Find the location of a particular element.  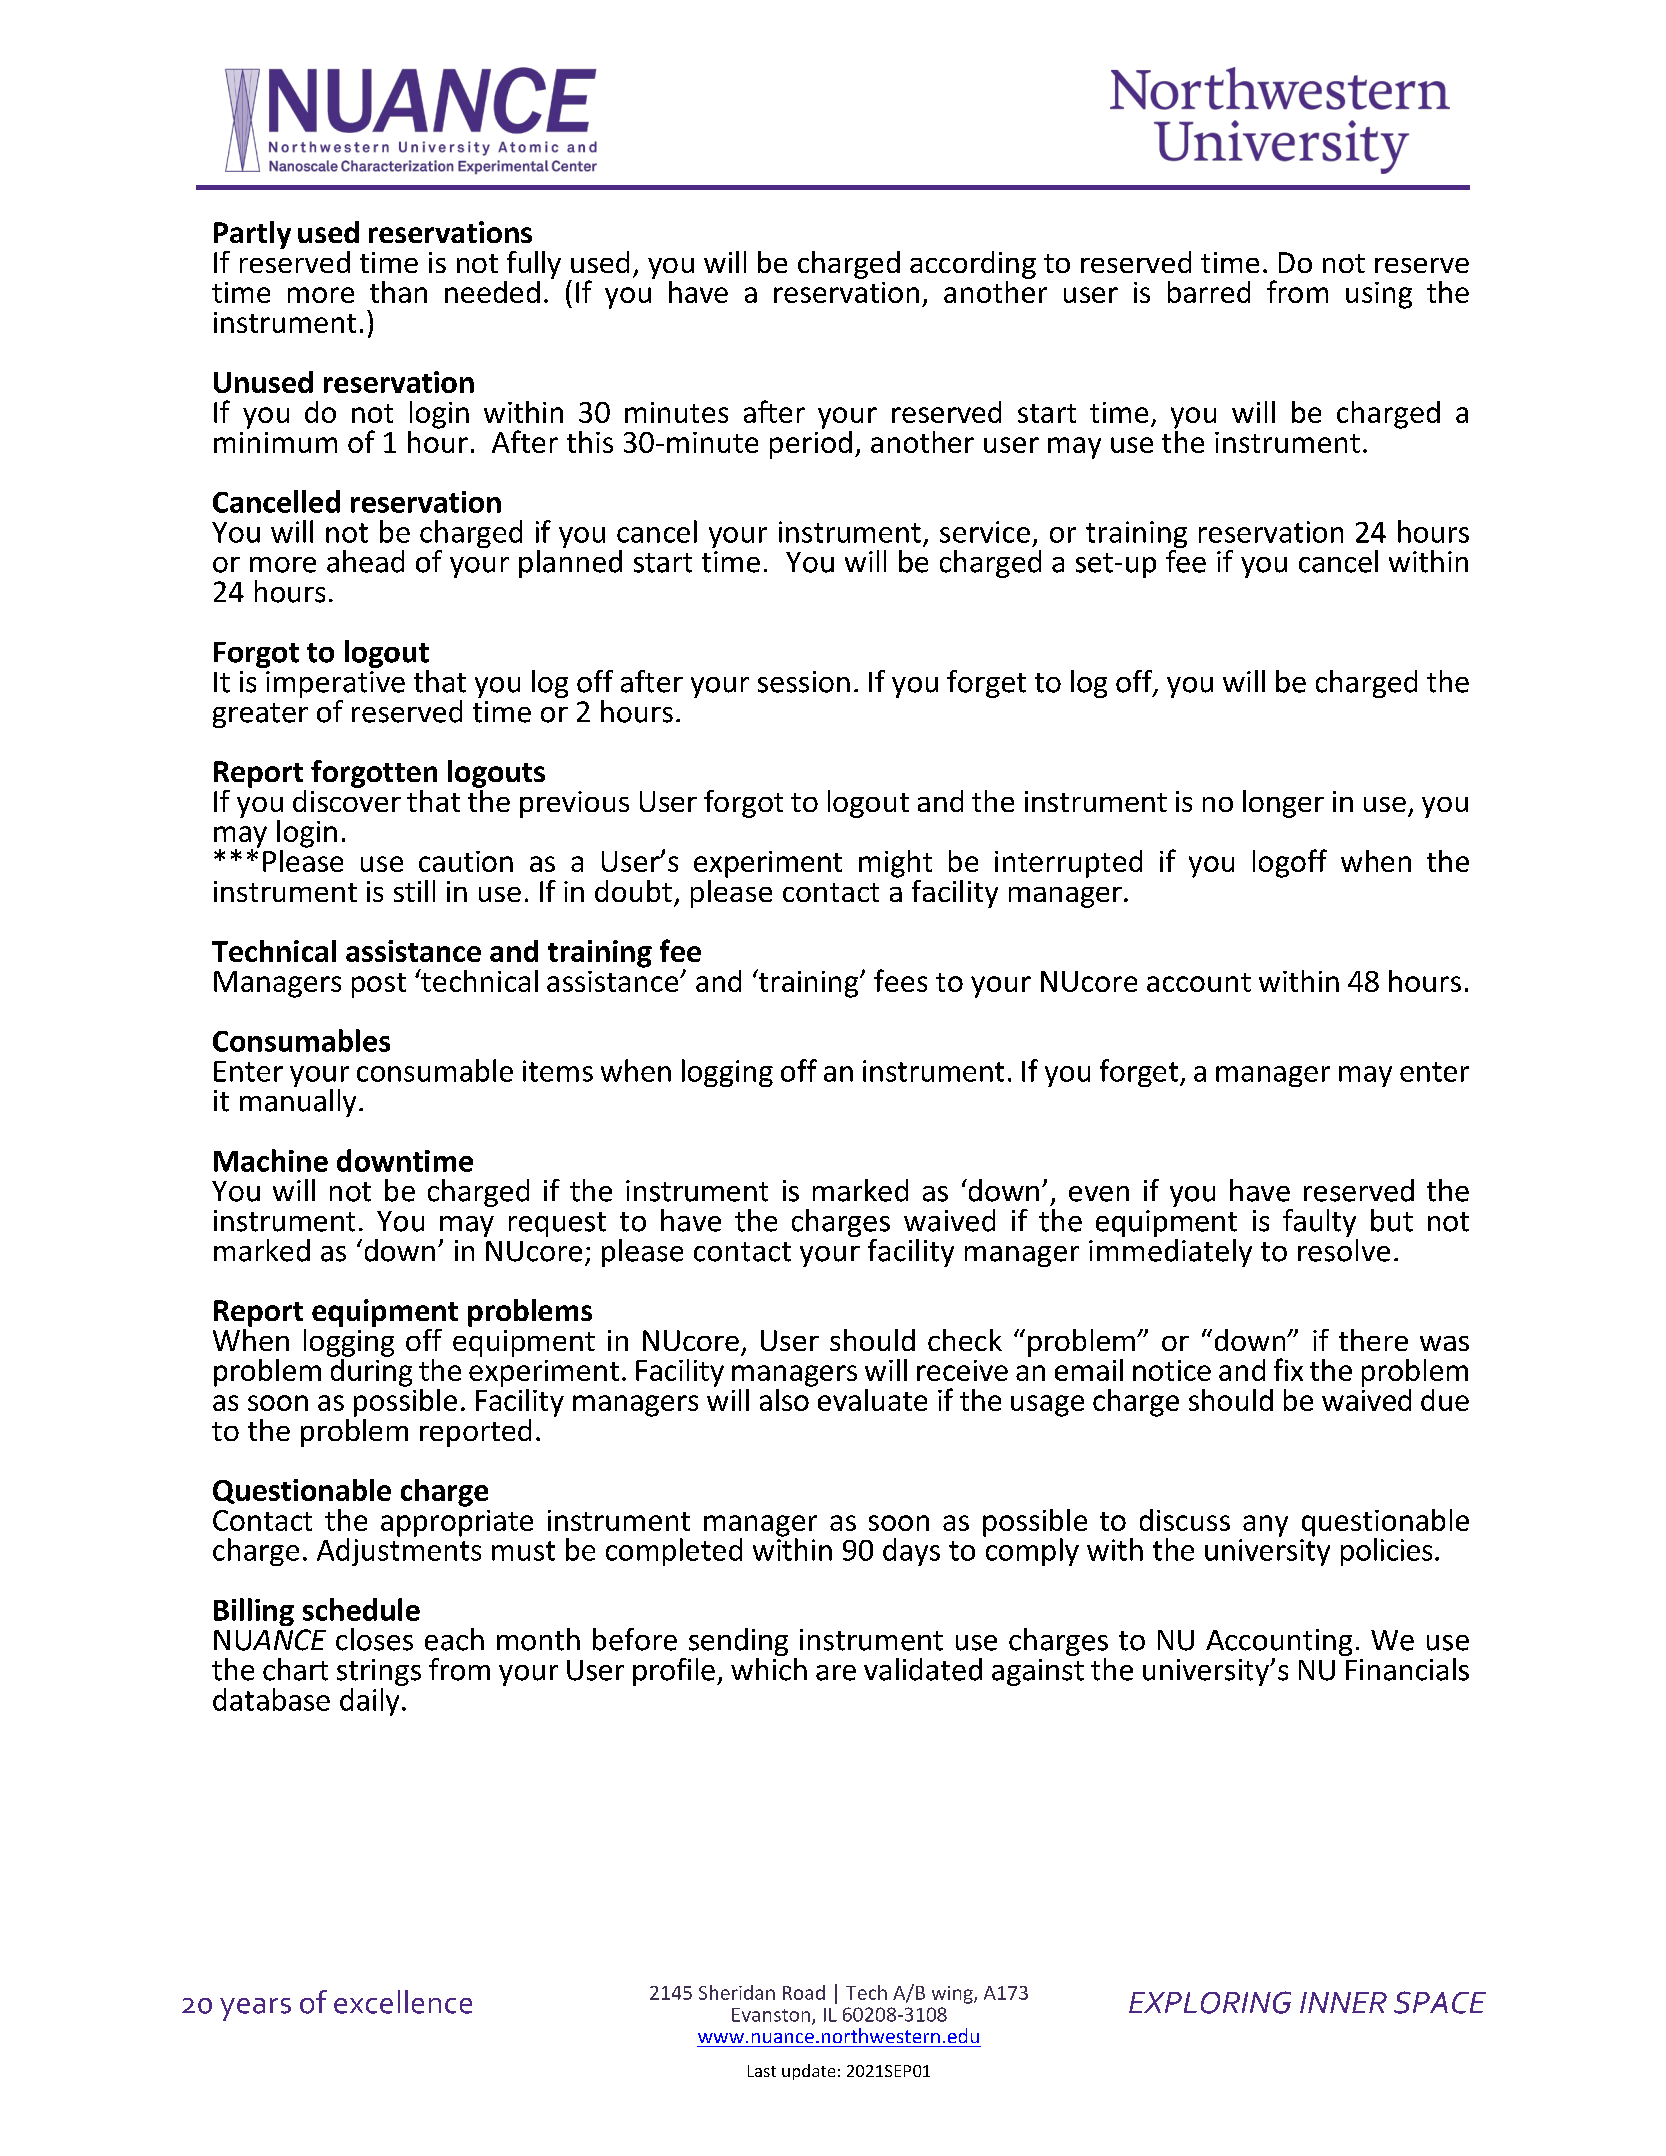

logoff is located at coordinates (1290, 863).
